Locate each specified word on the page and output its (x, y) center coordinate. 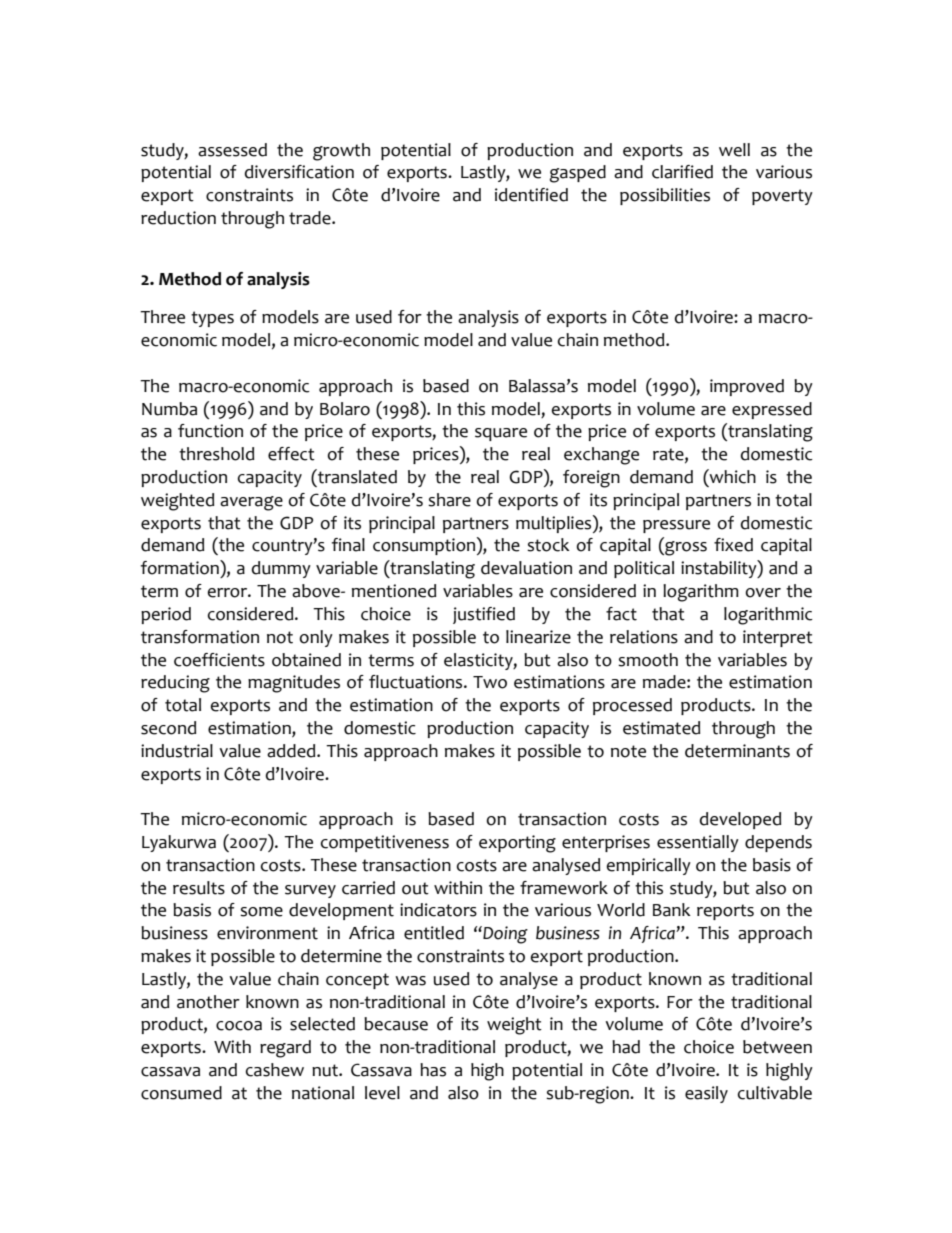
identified (531, 195)
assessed (232, 150)
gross (685, 548)
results (199, 888)
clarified (682, 172)
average (251, 503)
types (212, 319)
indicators (438, 910)
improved (747, 387)
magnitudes (294, 684)
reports (725, 912)
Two (490, 682)
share (449, 500)
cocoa (239, 1026)
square (501, 434)
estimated (661, 728)
